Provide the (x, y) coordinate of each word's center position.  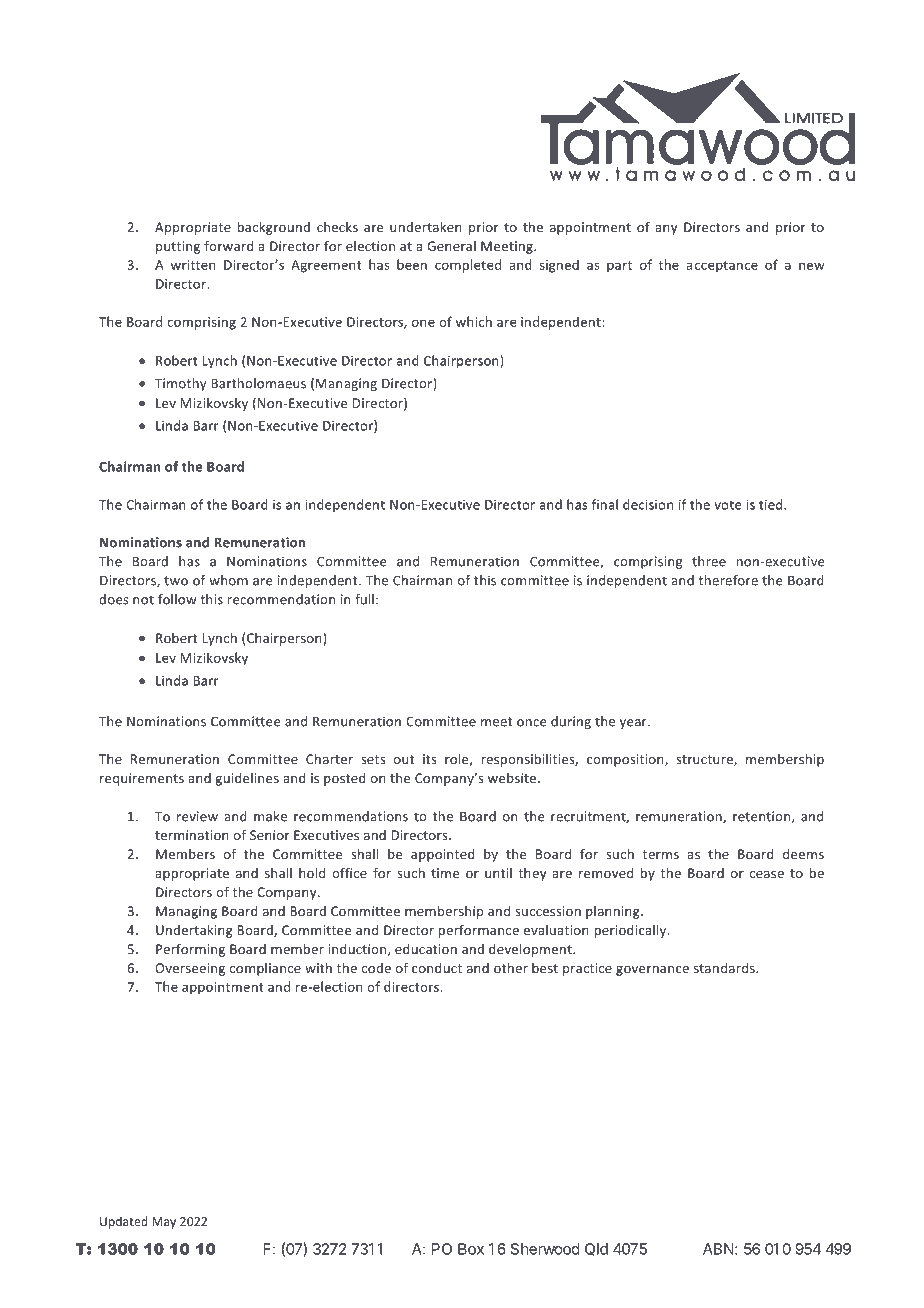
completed (468, 266)
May (164, 1223)
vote (728, 505)
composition (626, 760)
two (176, 581)
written (193, 265)
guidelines (247, 779)
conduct (437, 968)
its (429, 759)
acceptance (722, 267)
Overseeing (190, 969)
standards (725, 968)
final (605, 504)
